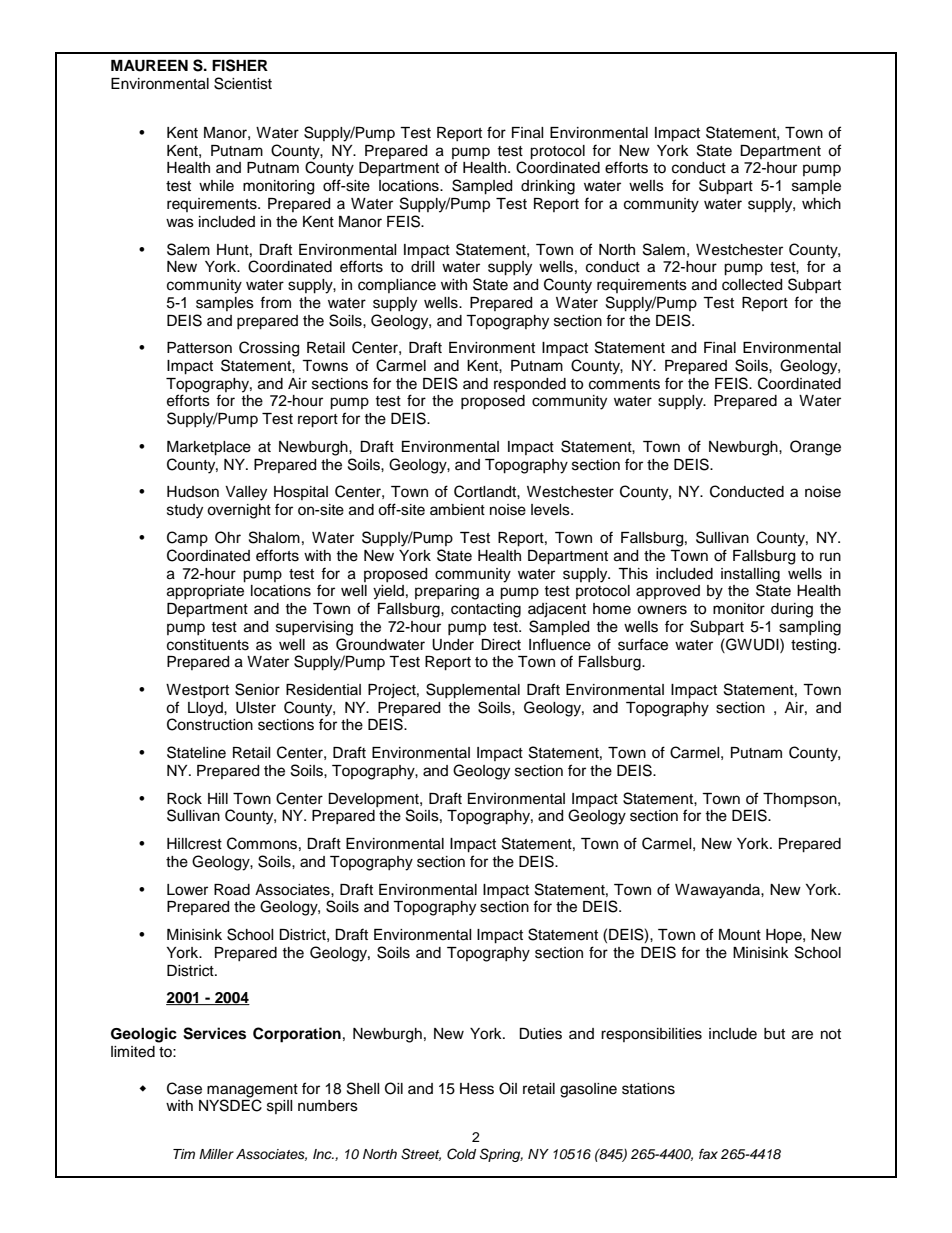  What do you see at coordinates (205, 592) in the screenshot?
I see `appropriate` at bounding box center [205, 592].
